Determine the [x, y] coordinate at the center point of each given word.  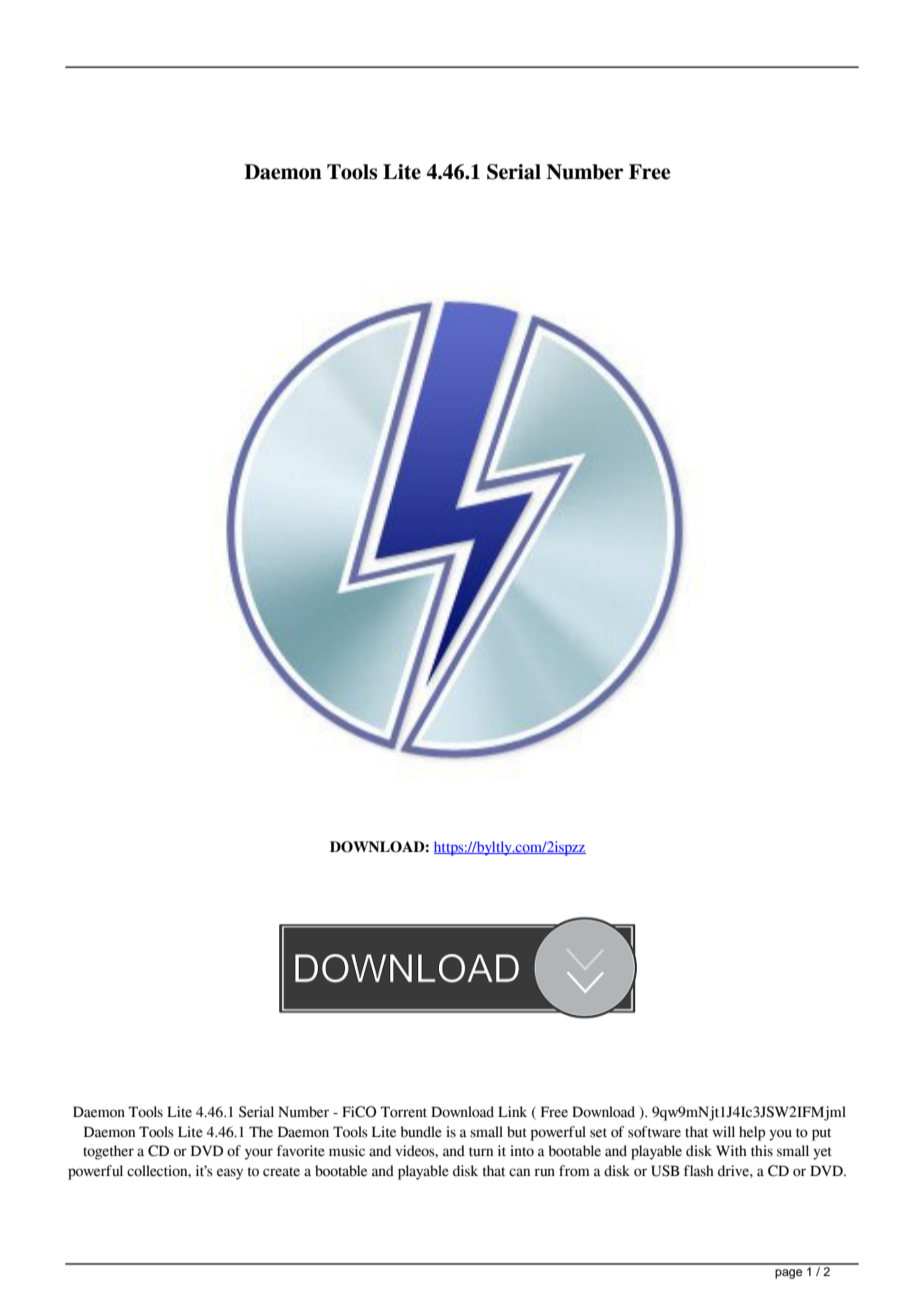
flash [699, 1171]
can [519, 1172]
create [281, 1172]
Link [512, 1111]
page [788, 1274]
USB [665, 1171]
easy [230, 1174]
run [544, 1172]
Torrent [404, 1112]
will [723, 1131]
